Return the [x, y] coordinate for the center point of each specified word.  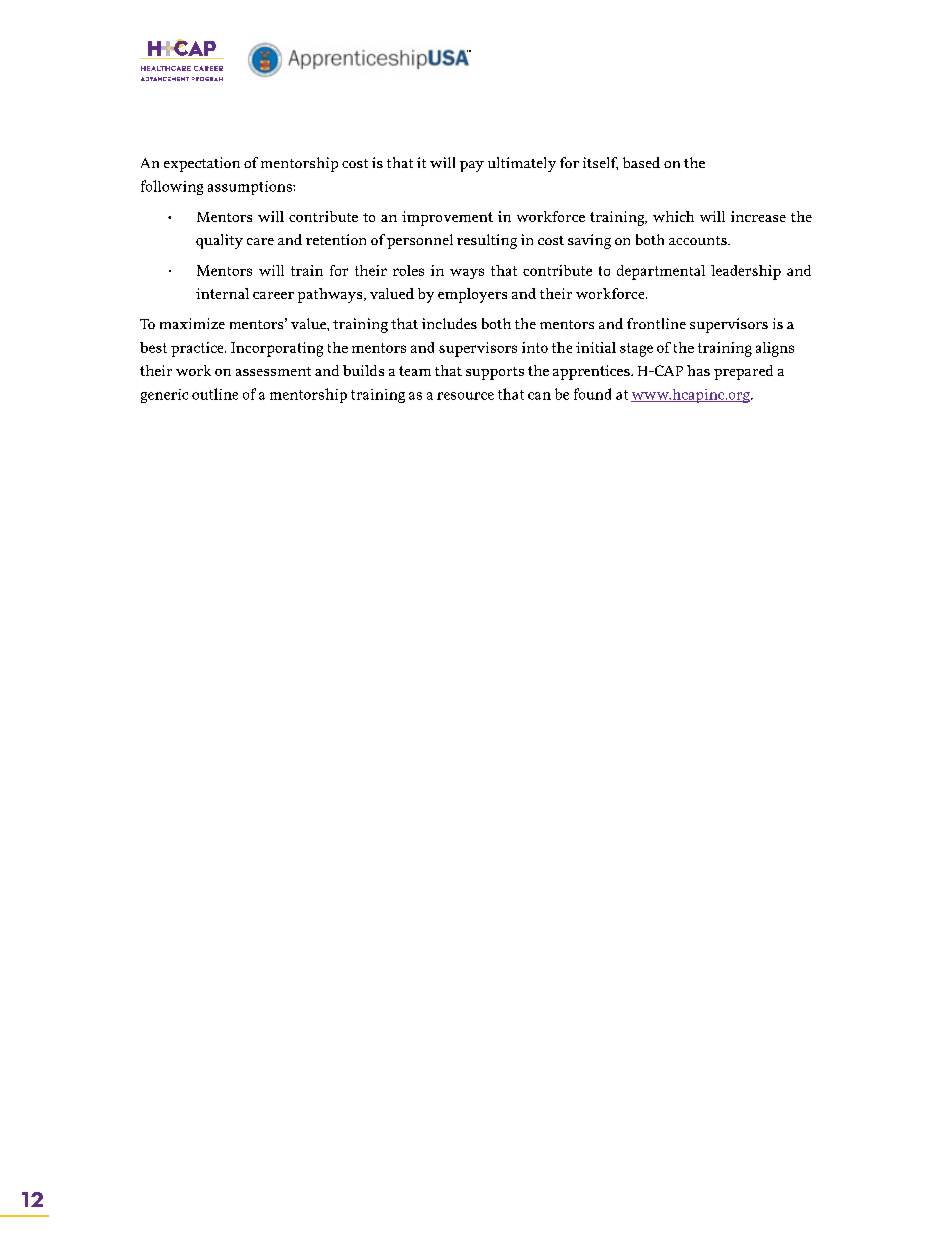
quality [219, 241]
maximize [192, 323]
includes [449, 323]
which [673, 216]
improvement [447, 218]
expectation [202, 164]
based [641, 162]
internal [222, 293]
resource [465, 396]
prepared [743, 372]
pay [472, 166]
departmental [661, 272]
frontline [656, 323]
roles [408, 270]
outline [215, 394]
